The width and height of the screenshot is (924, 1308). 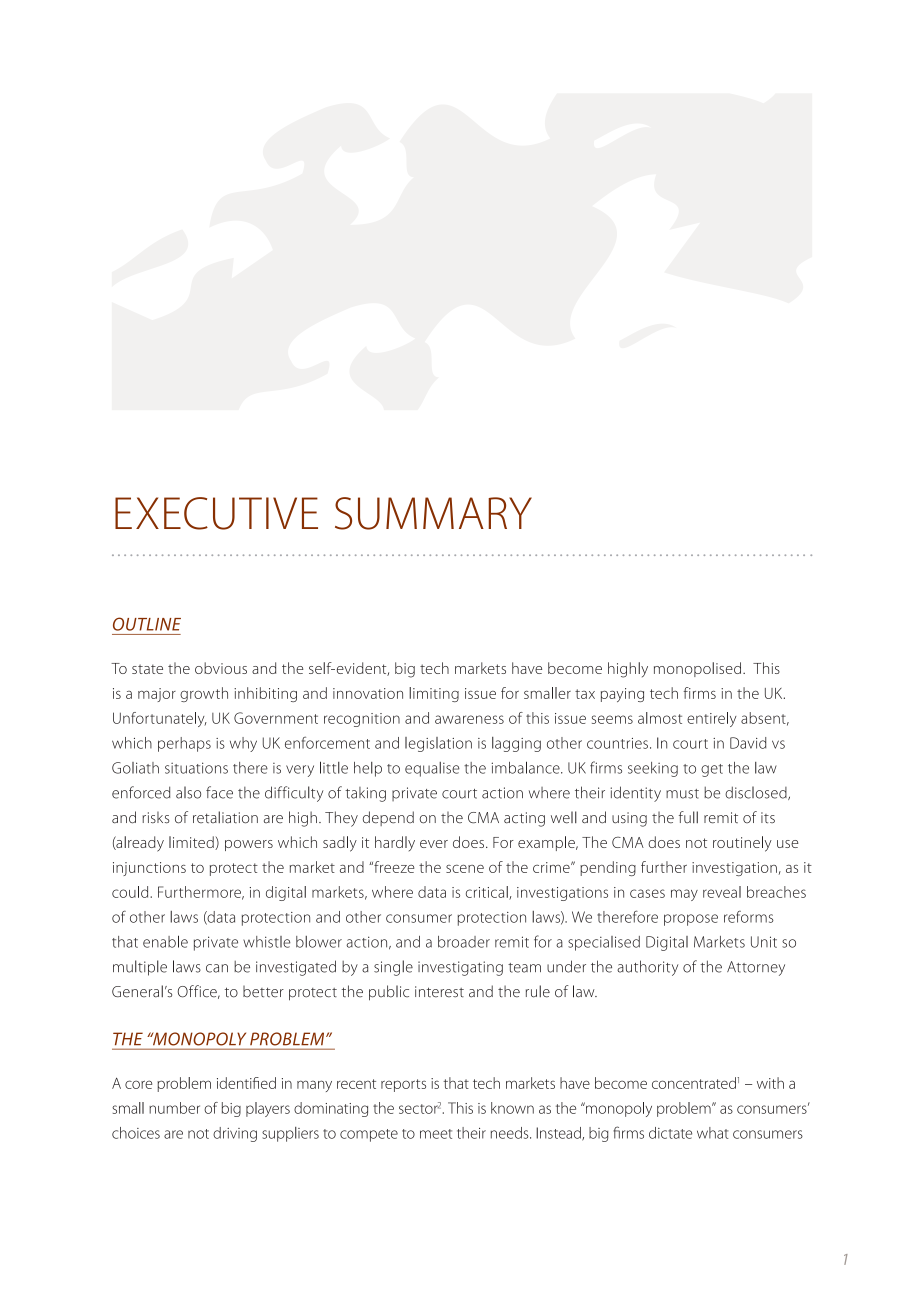 I want to click on Attorney, so click(x=756, y=968).
